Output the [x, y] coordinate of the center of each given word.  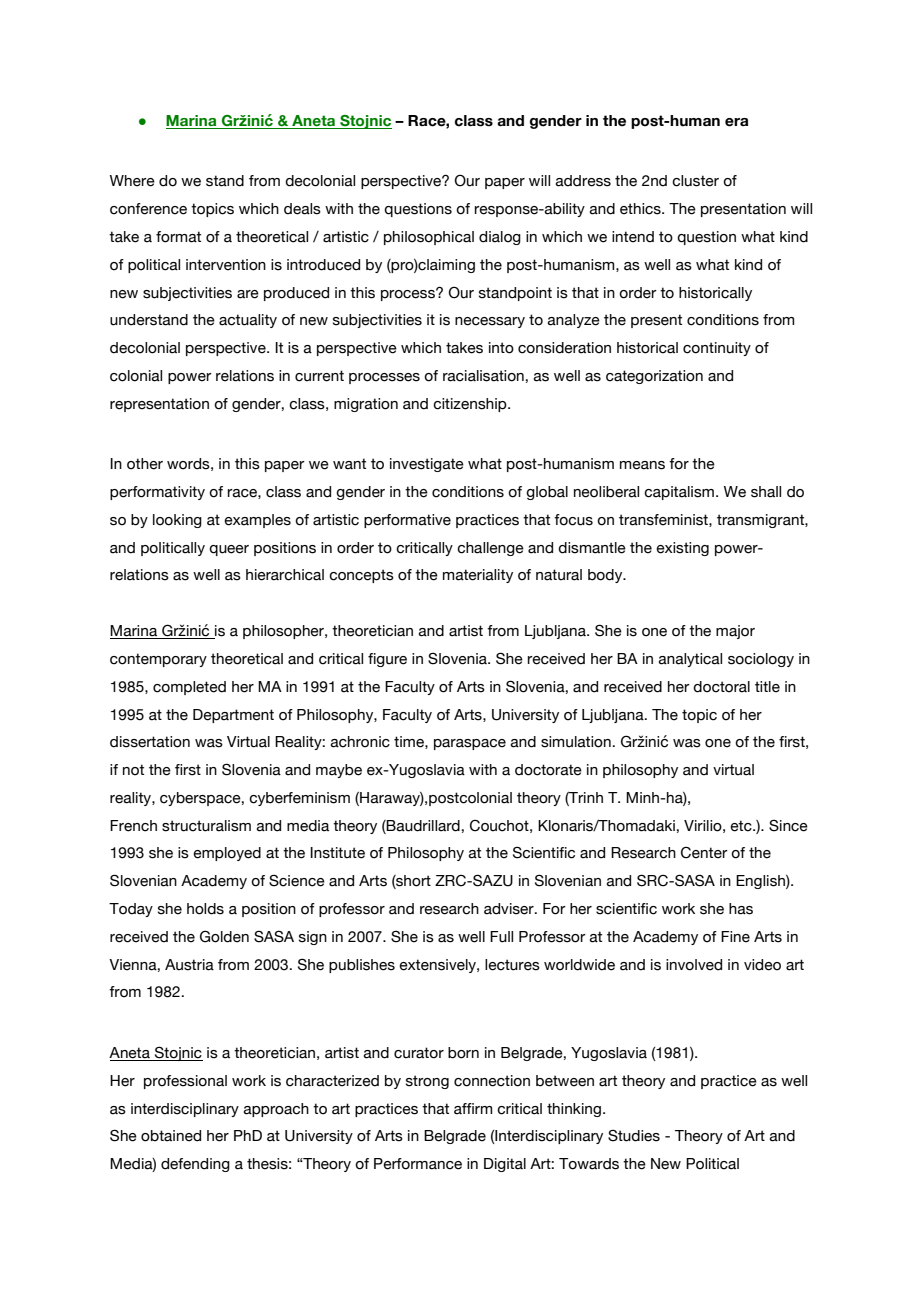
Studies [634, 1136]
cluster [695, 181]
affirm [473, 1109]
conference [148, 209]
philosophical [429, 238]
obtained [171, 1136]
